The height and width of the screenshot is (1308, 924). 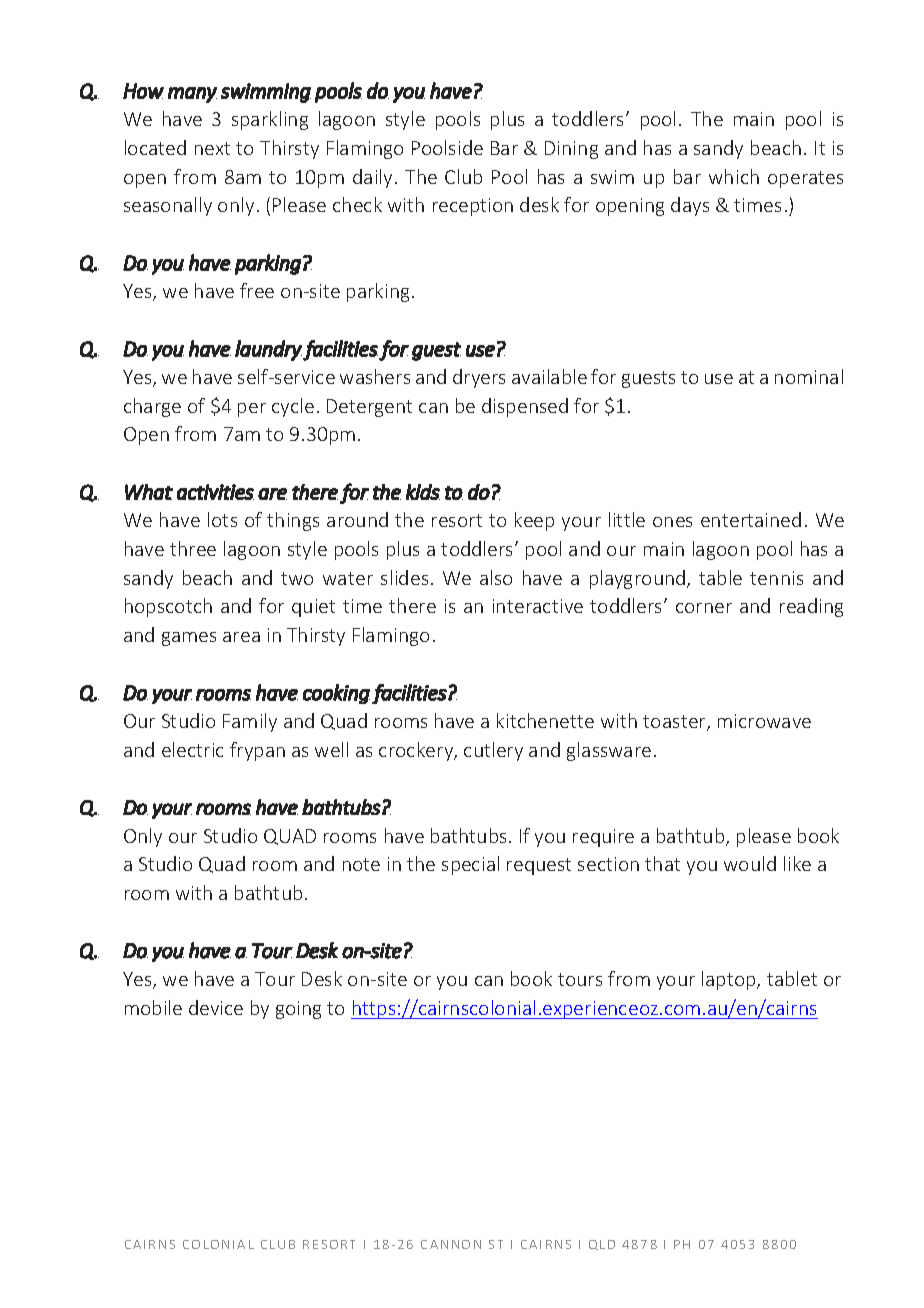 What do you see at coordinates (571, 150) in the screenshot?
I see `Dining` at bounding box center [571, 150].
